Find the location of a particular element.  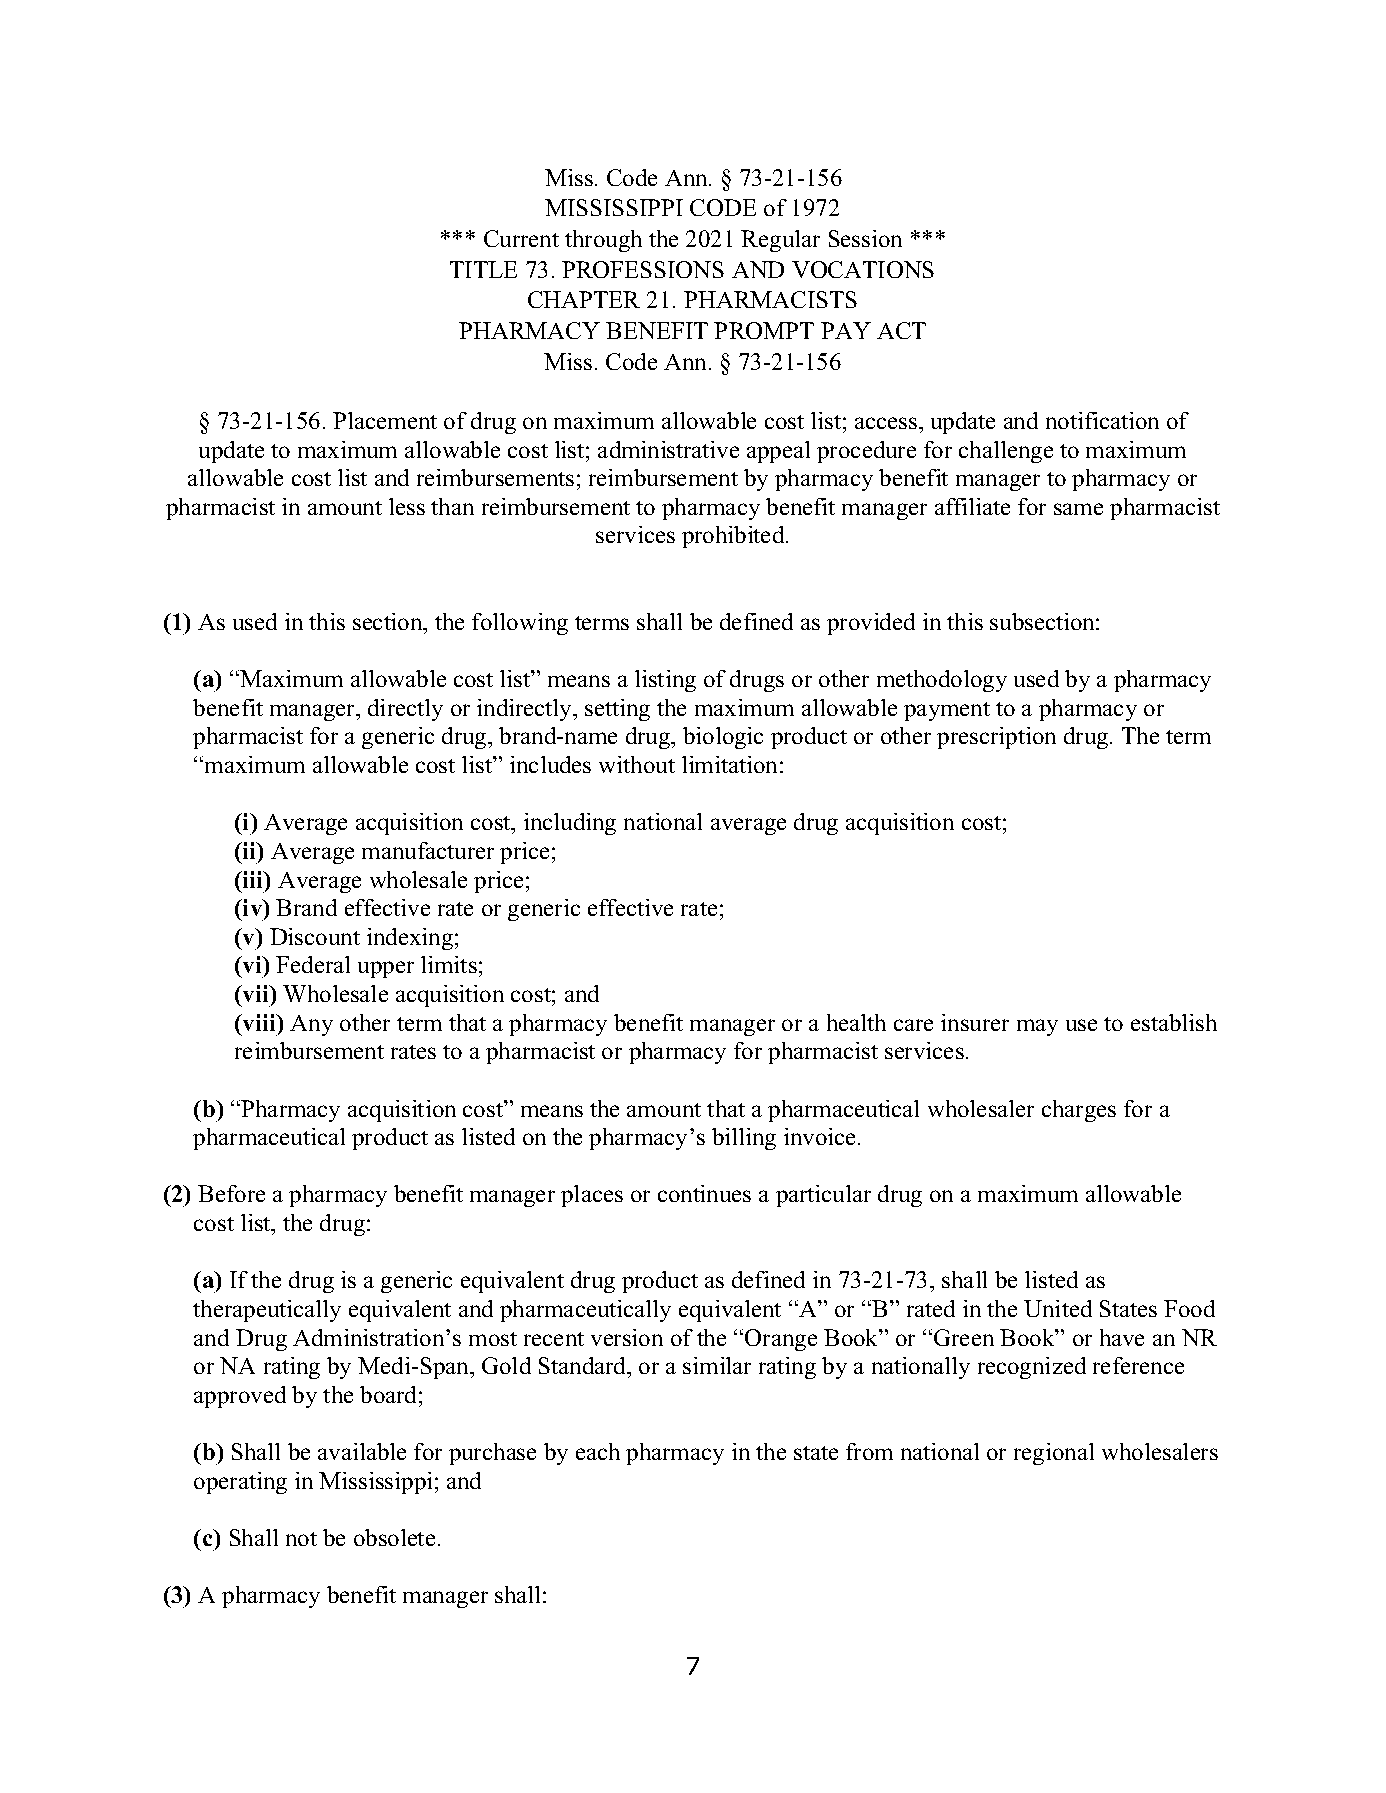

available is located at coordinates (362, 1451).
